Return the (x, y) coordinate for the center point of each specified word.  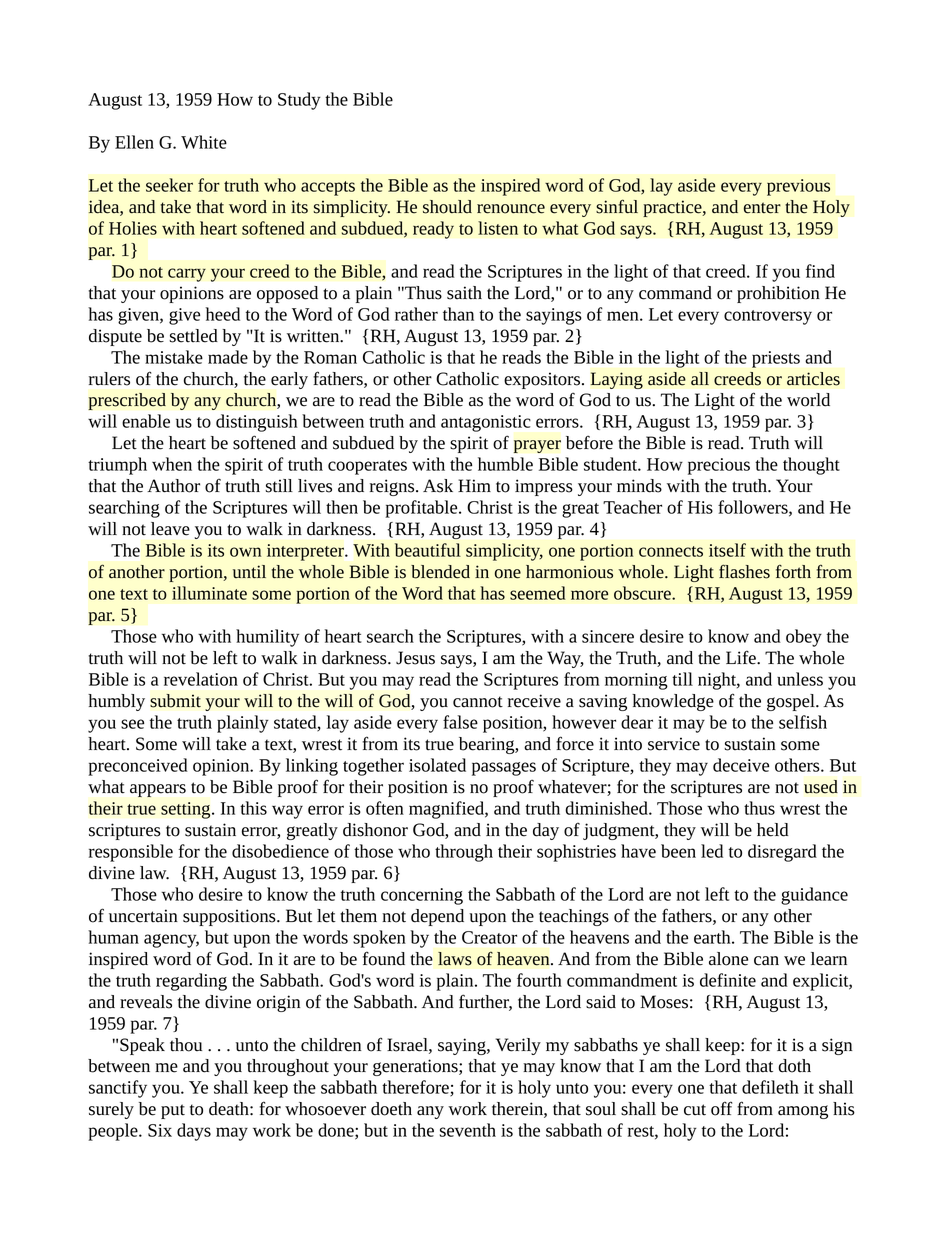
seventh (468, 1130)
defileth (770, 1087)
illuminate (209, 593)
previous (798, 187)
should (447, 207)
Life (742, 657)
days (194, 1132)
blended (440, 572)
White (204, 142)
